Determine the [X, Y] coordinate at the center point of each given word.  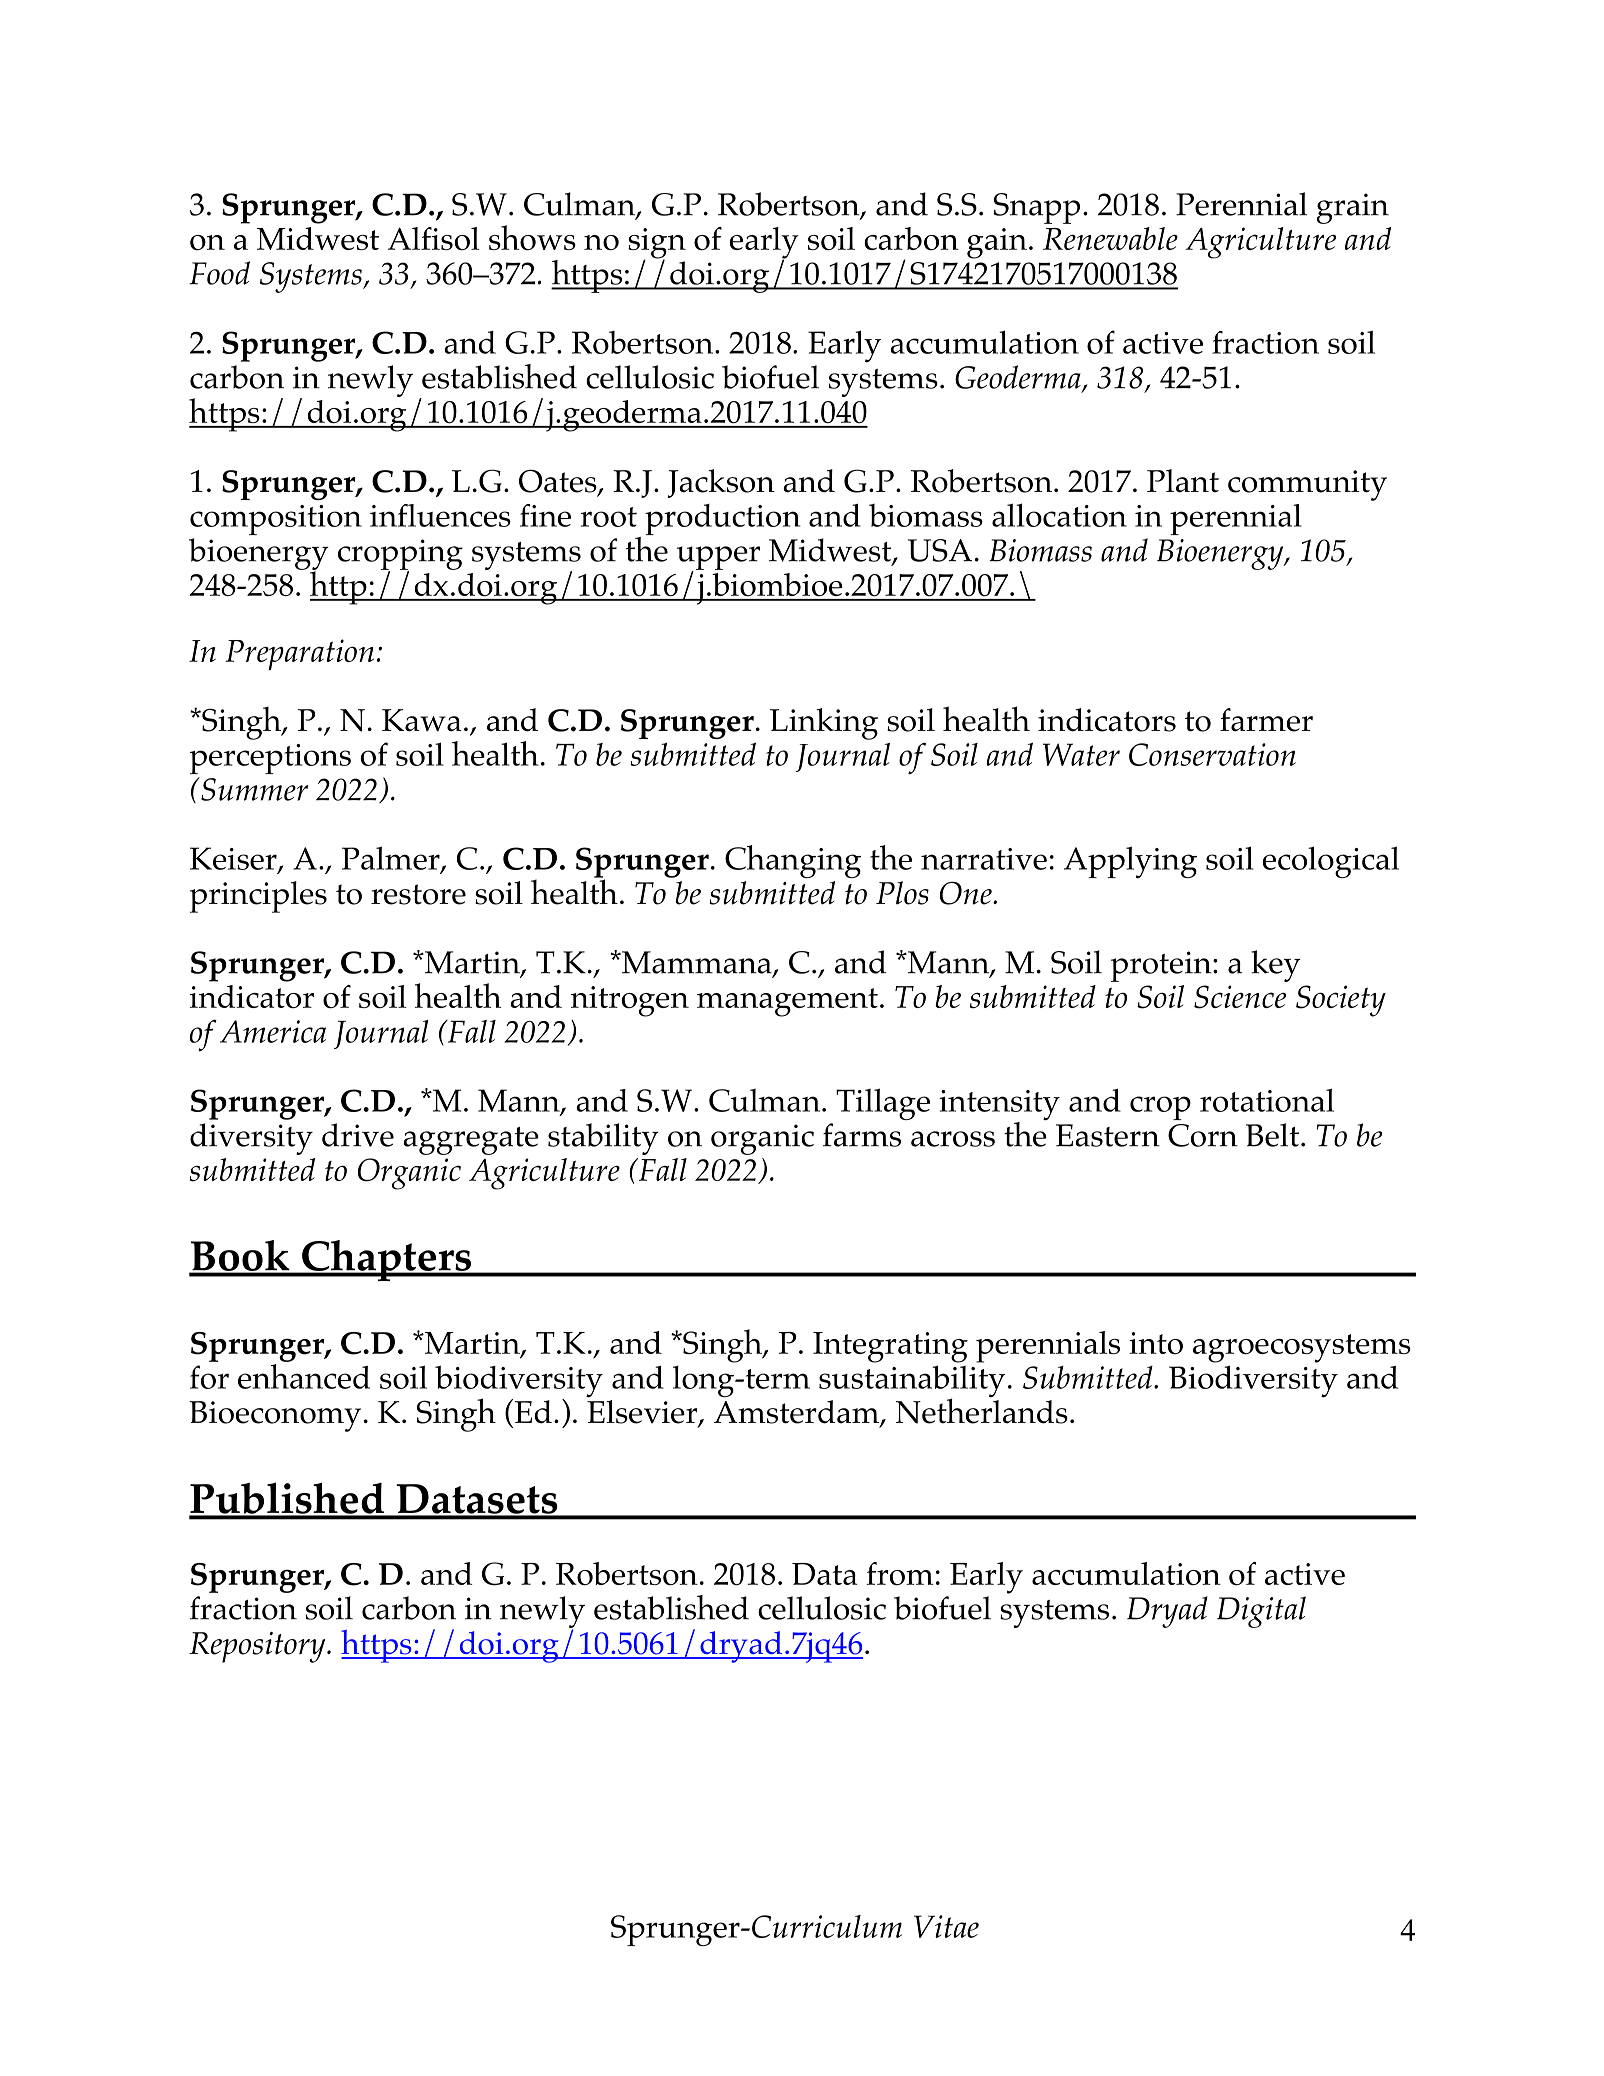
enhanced [304, 1376]
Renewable [1110, 238]
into [1156, 1343]
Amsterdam [798, 1413]
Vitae [946, 1926]
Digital [1261, 1612]
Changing [793, 861]
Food [219, 273]
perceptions [270, 759]
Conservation [1212, 754]
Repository [258, 1647]
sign [657, 244]
